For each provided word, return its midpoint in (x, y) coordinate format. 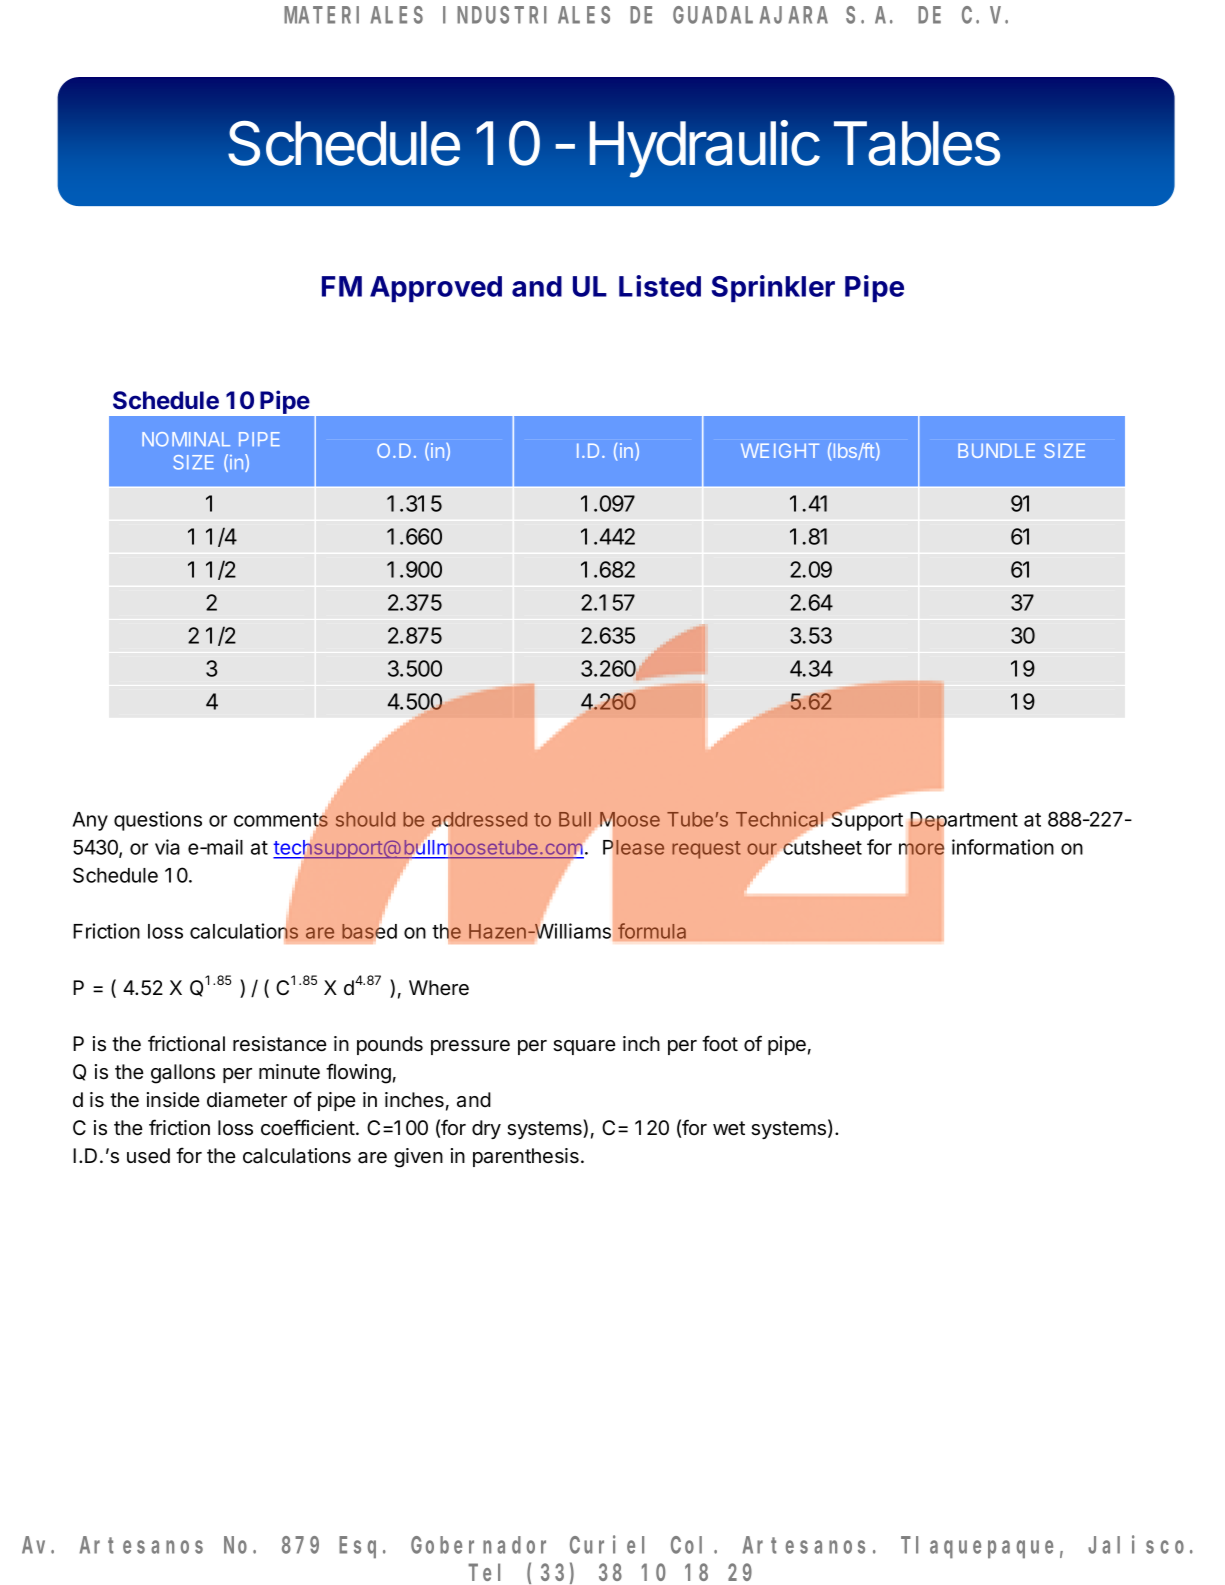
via (167, 847)
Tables (917, 143)
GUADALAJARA (750, 15)
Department (963, 823)
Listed (660, 286)
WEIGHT (780, 450)
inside (173, 1100)
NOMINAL (186, 439)
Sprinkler (773, 288)
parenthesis (526, 1157)
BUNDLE (996, 450)
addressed (479, 821)
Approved (436, 289)
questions (158, 821)
